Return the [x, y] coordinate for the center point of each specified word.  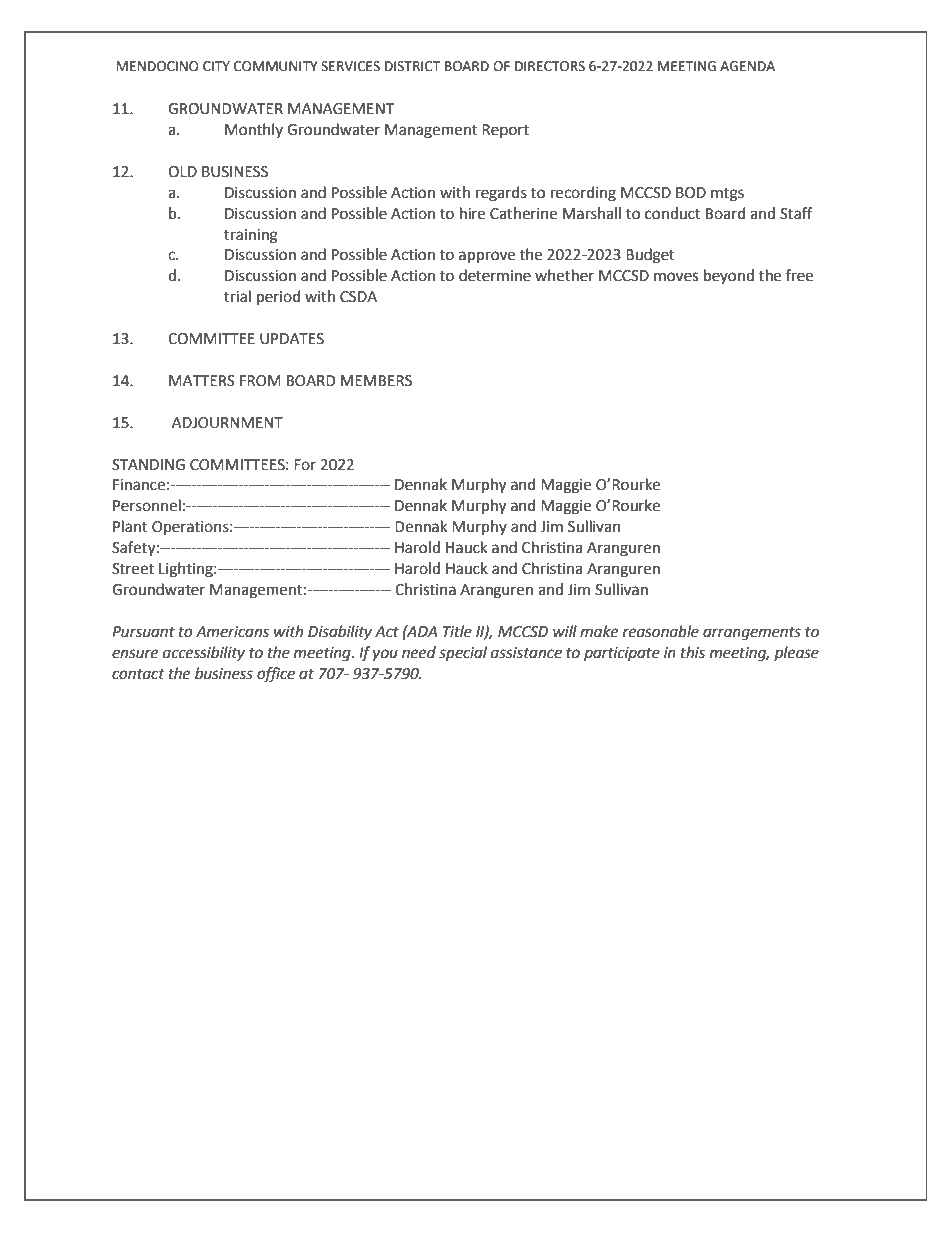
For [305, 465]
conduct [673, 213]
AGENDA [747, 66]
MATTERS [202, 381]
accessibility [204, 653]
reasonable [661, 631]
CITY [216, 66]
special [463, 654]
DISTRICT [412, 66]
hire [472, 213]
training [251, 236]
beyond [729, 276]
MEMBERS [376, 381]
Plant [130, 526]
